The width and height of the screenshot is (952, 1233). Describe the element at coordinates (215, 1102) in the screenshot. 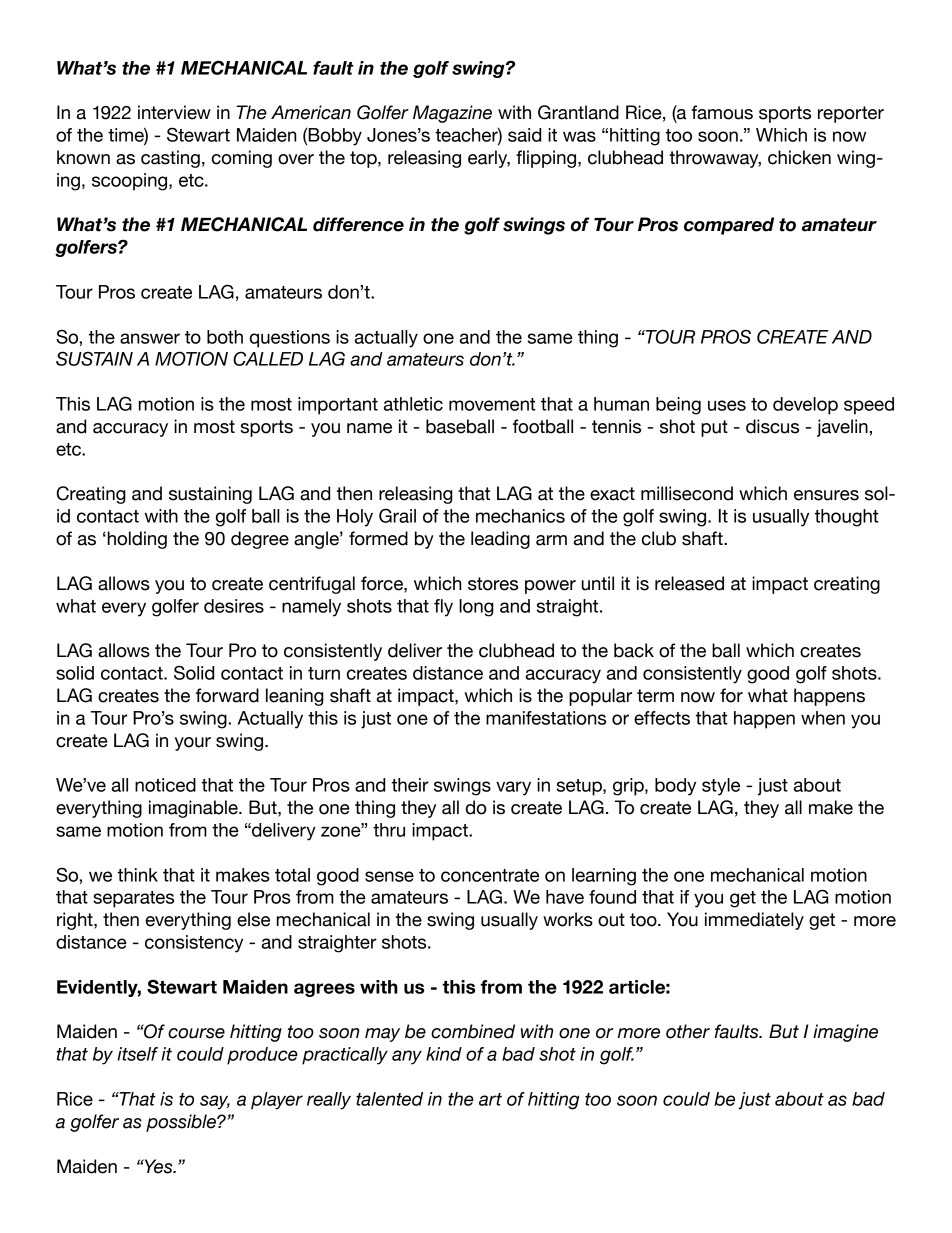

I see `say` at that location.
